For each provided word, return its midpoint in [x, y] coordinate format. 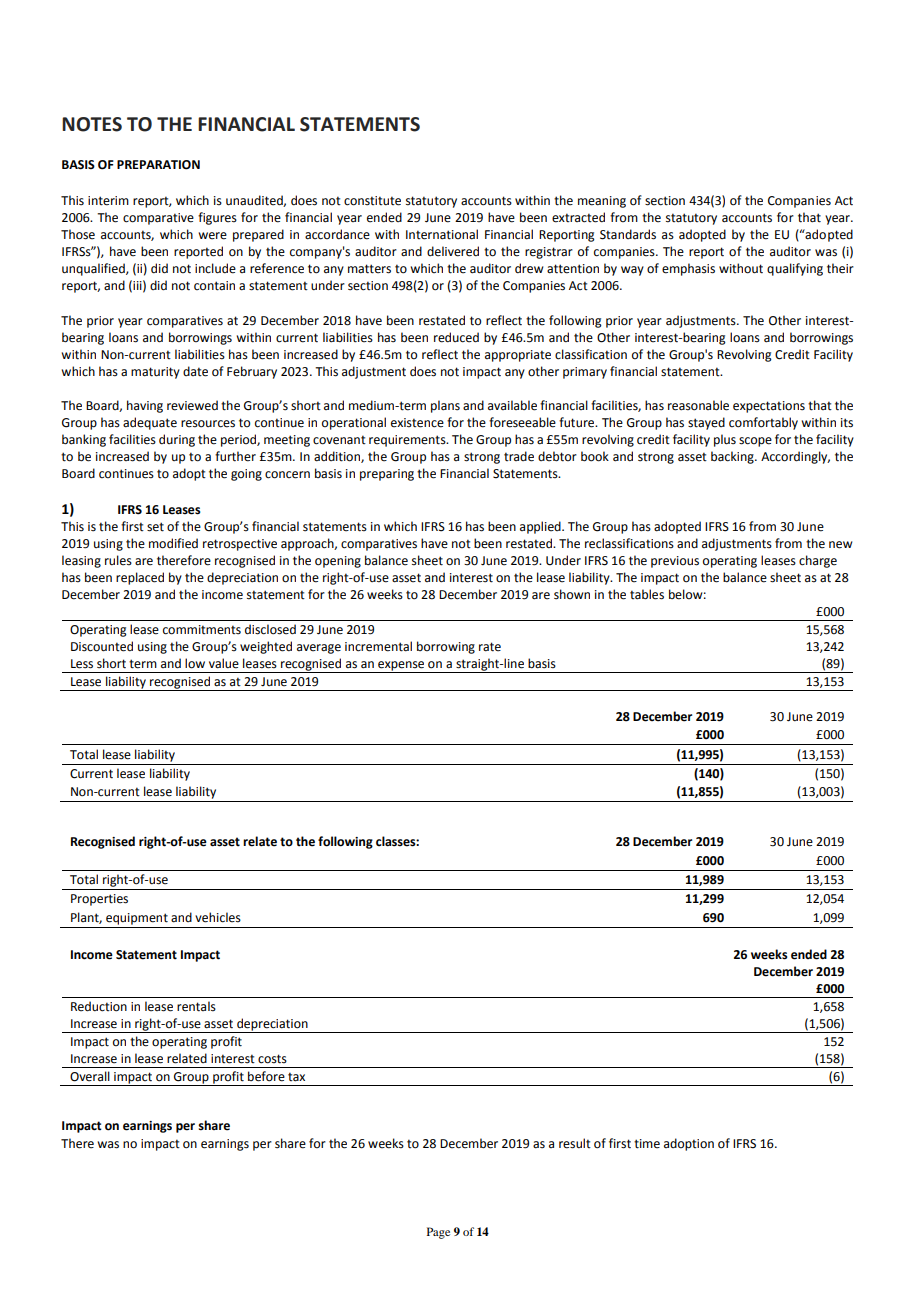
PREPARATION [158, 165]
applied [541, 527]
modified [173, 543]
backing [733, 457]
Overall [90, 1076]
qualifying [795, 269]
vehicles [218, 917]
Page [438, 1233]
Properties [99, 900]
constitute [372, 201]
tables [647, 594]
